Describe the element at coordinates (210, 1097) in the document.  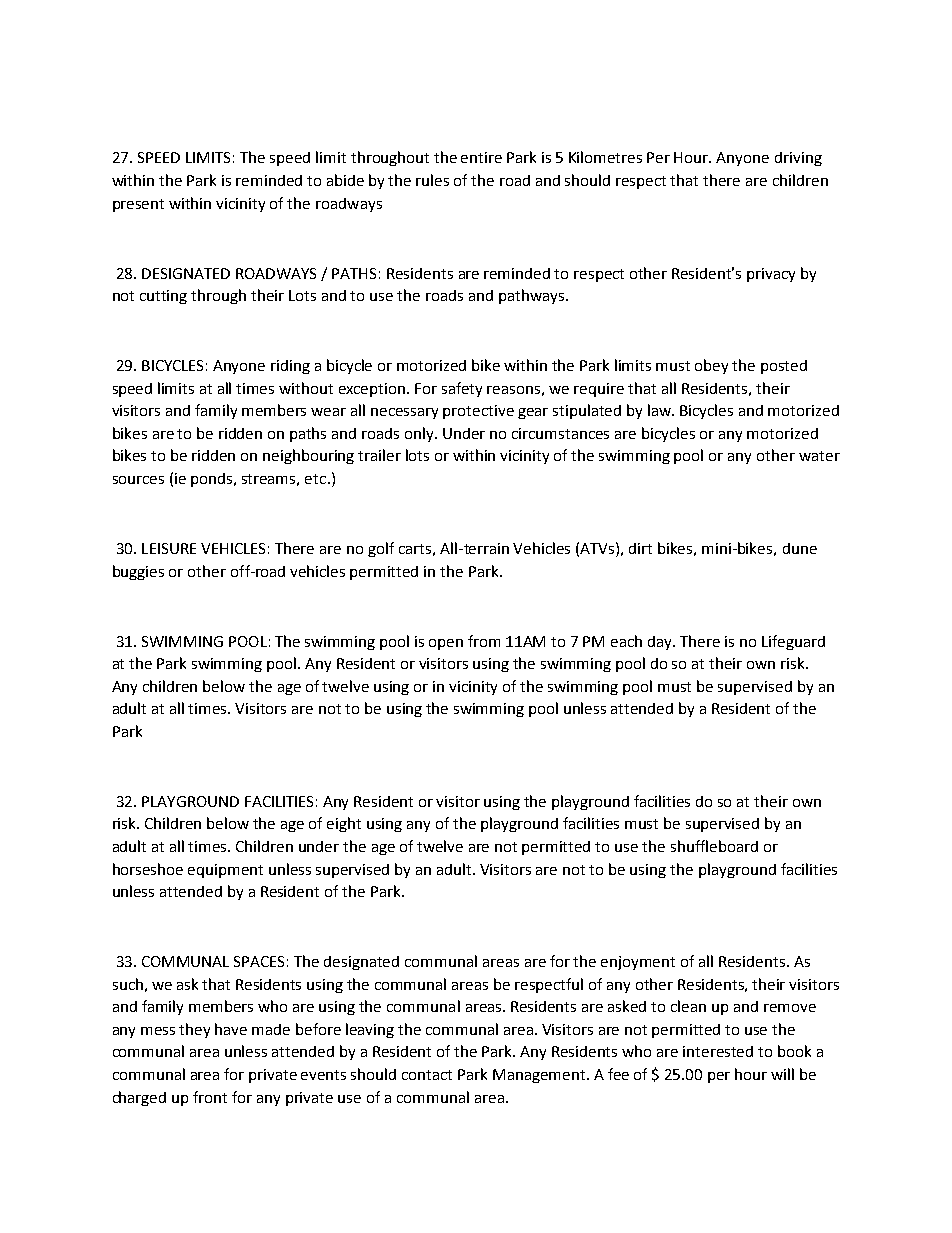
I see `front` at that location.
